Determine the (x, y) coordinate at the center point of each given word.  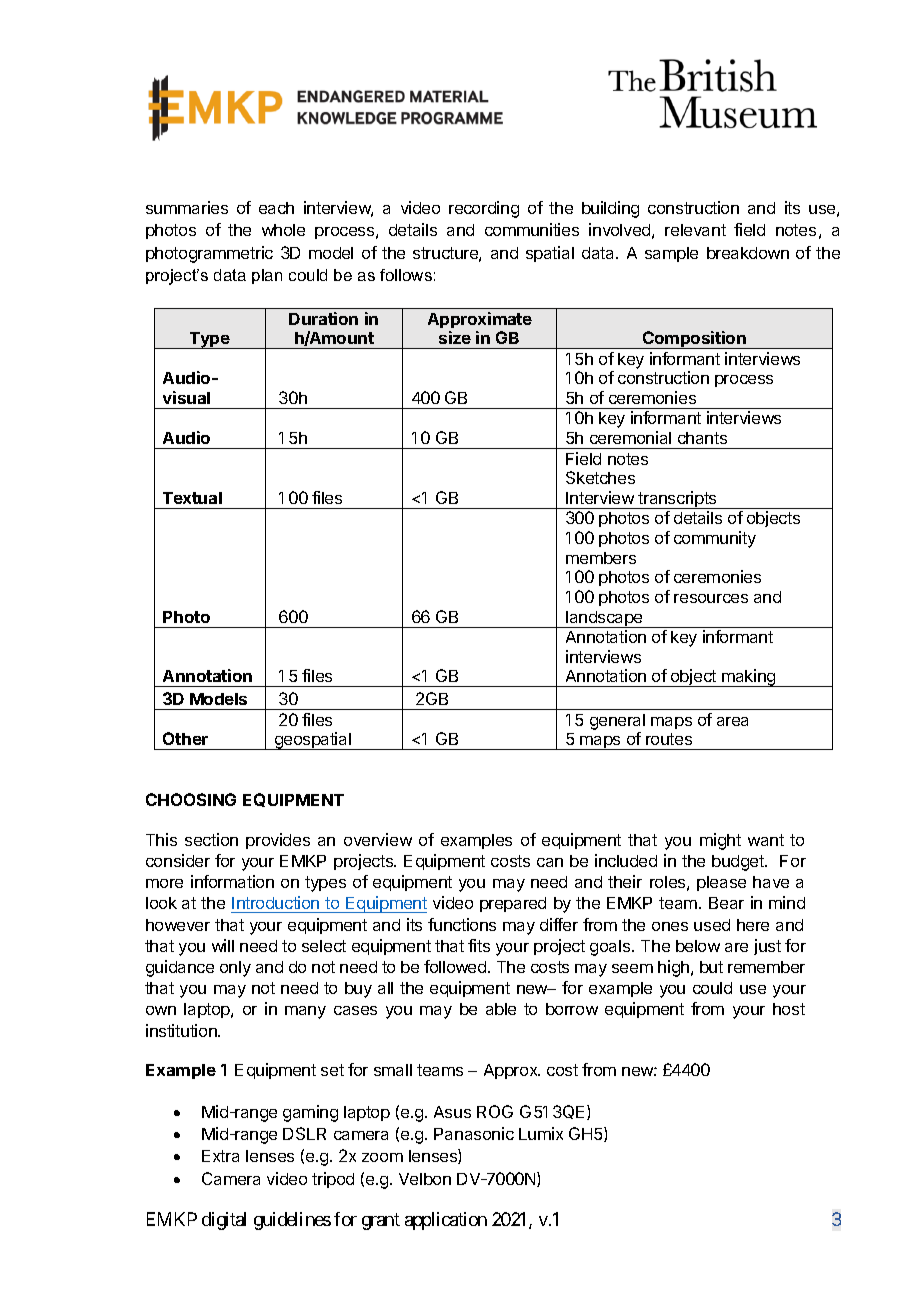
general (617, 723)
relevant (695, 230)
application (446, 1221)
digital (224, 1221)
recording (484, 209)
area (732, 721)
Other (185, 738)
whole (283, 230)
